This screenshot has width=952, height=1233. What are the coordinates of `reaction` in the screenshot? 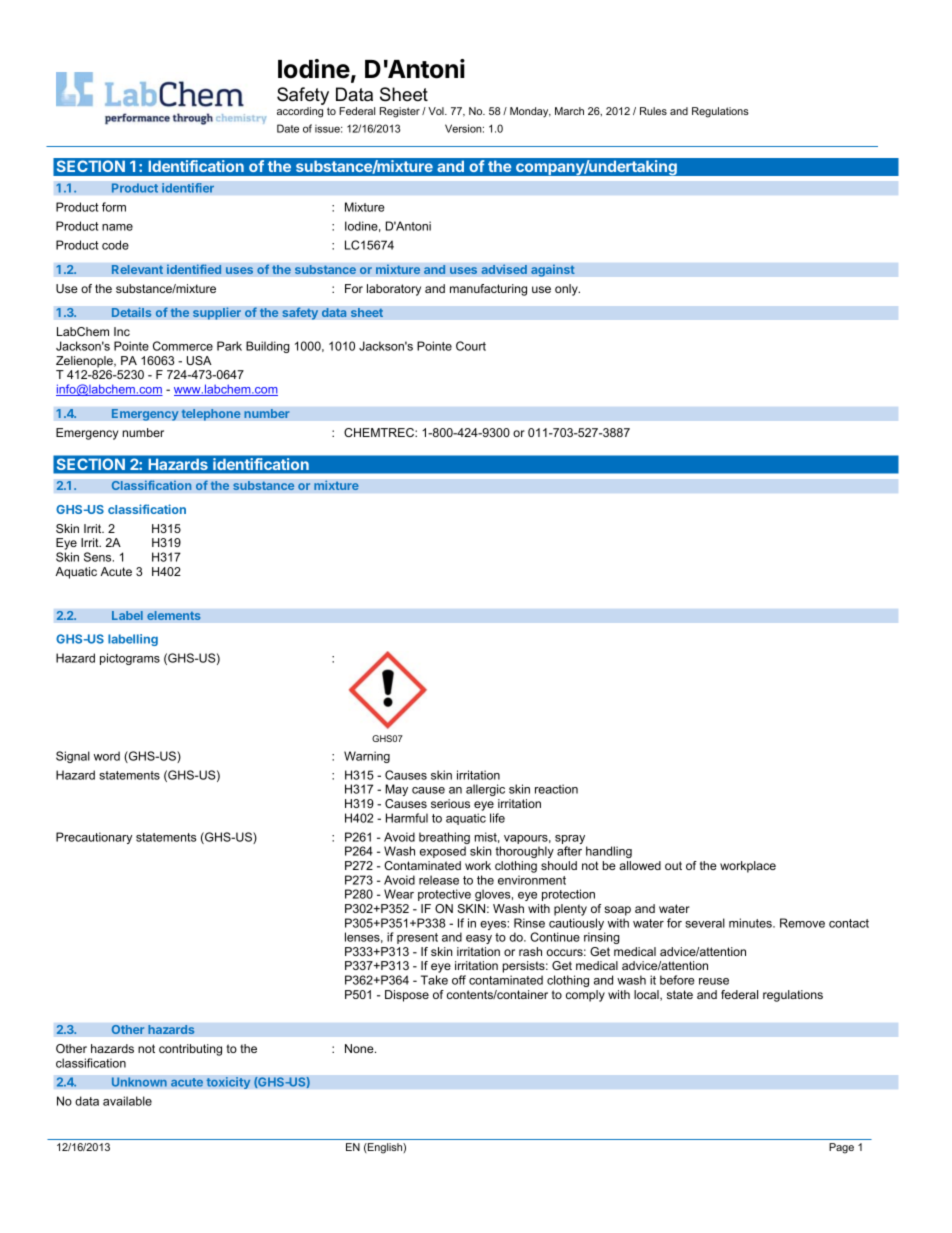 It's located at (556, 789).
